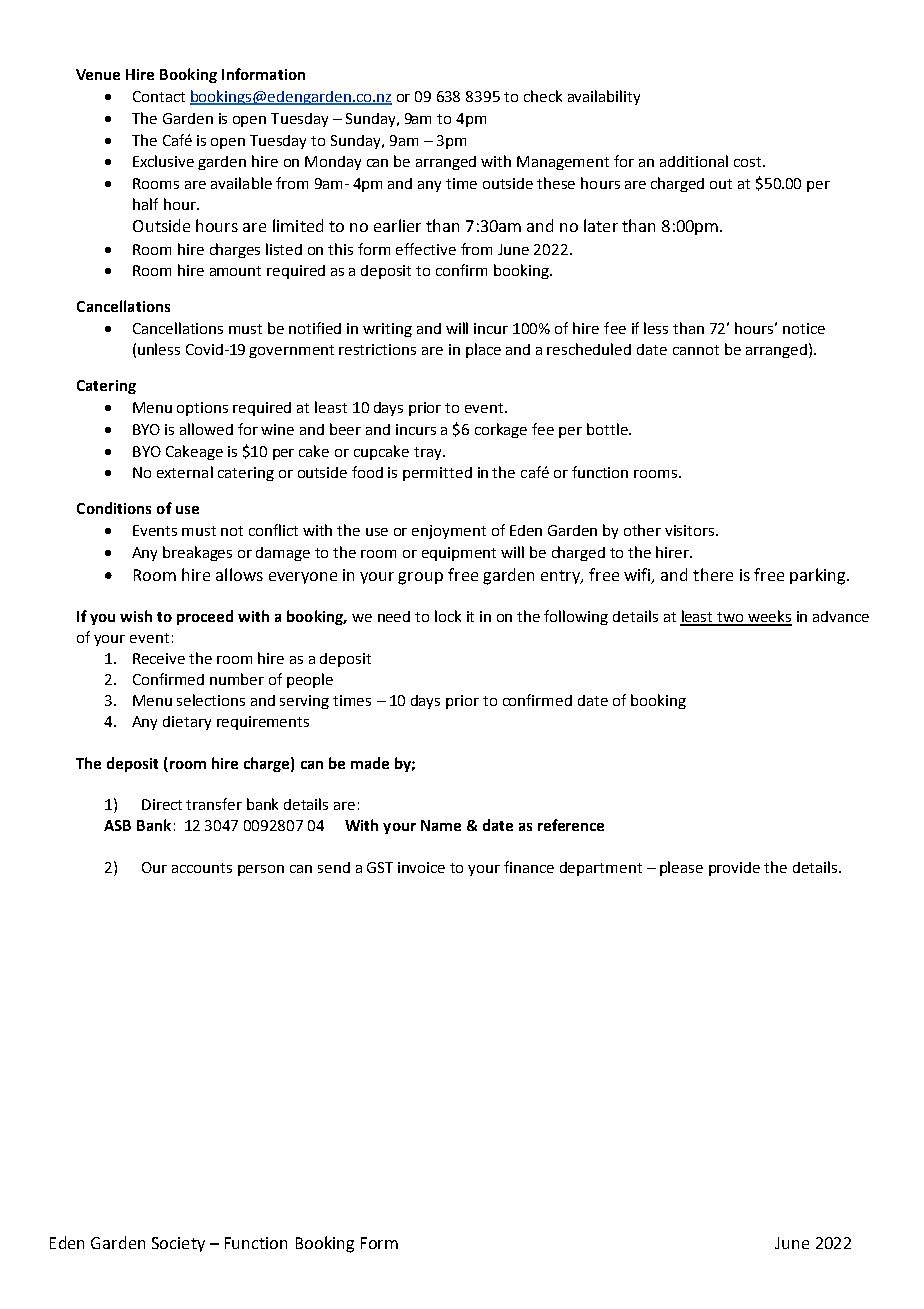 The height and width of the screenshot is (1309, 924). Describe the element at coordinates (543, 96) in the screenshot. I see `check` at that location.
